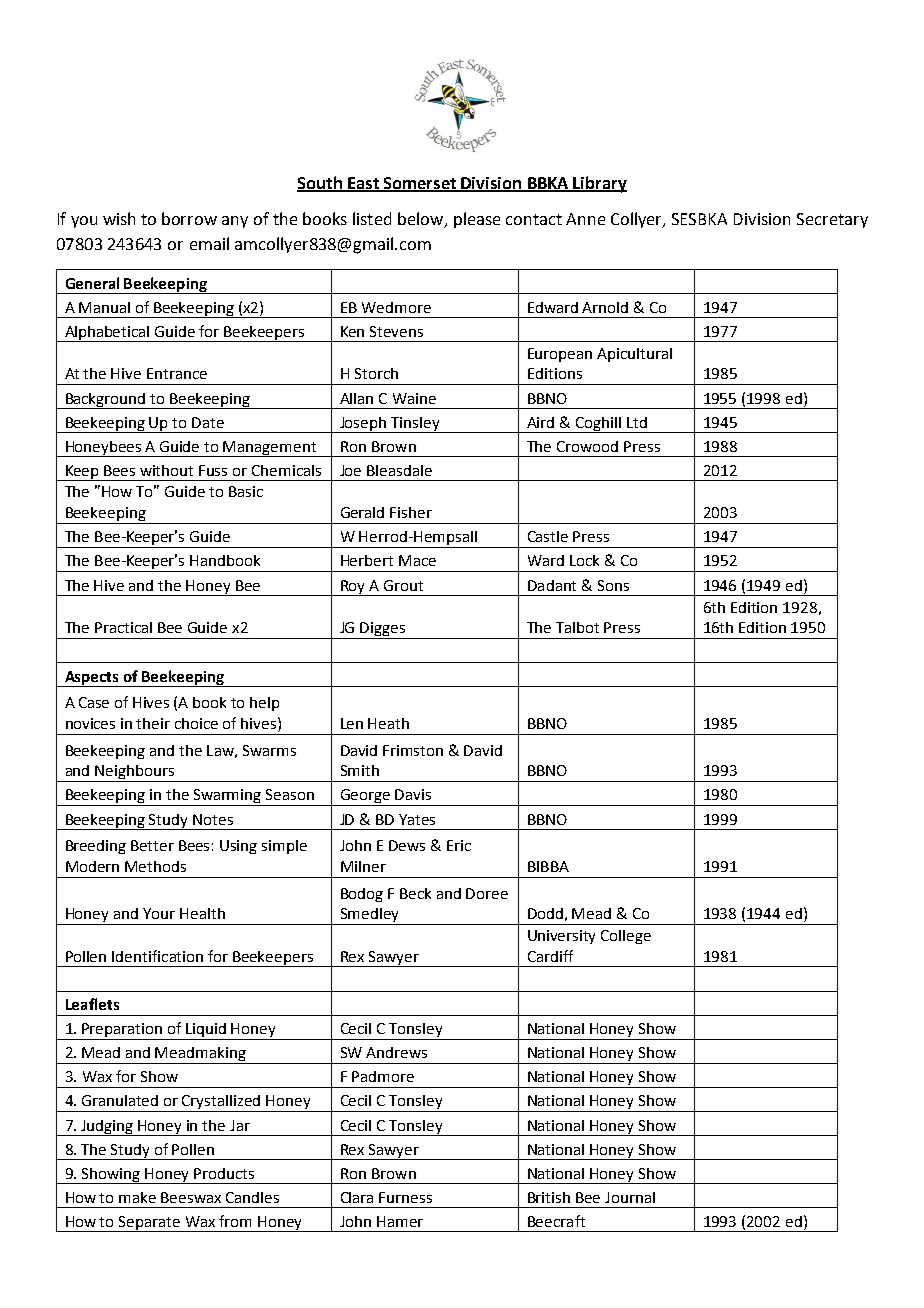 The height and width of the document is (1308, 924). What do you see at coordinates (196, 723) in the document?
I see `choice` at bounding box center [196, 723].
